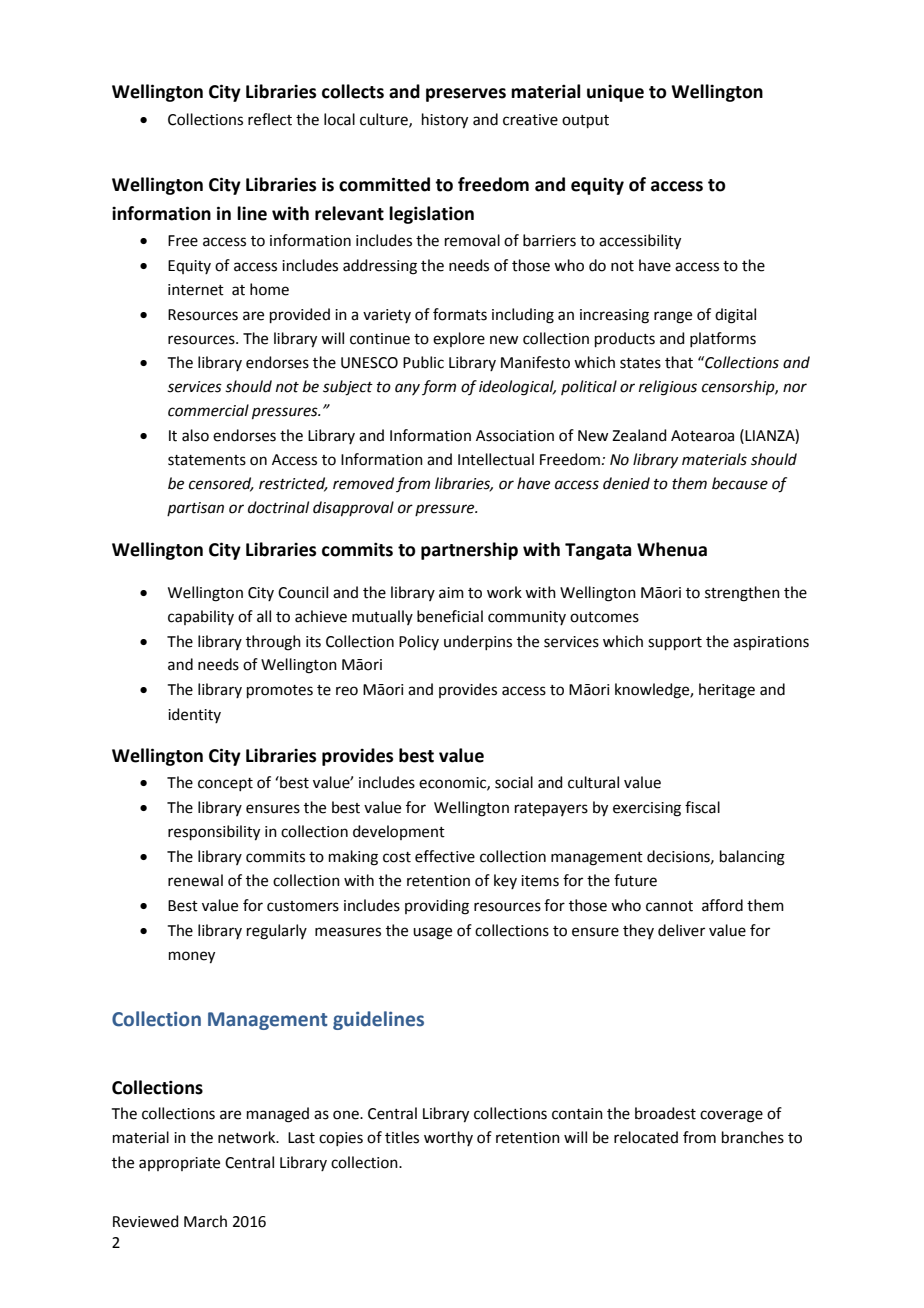 This page has height=1308, width=924. Describe the element at coordinates (445, 121) in the page. I see `history` at that location.
